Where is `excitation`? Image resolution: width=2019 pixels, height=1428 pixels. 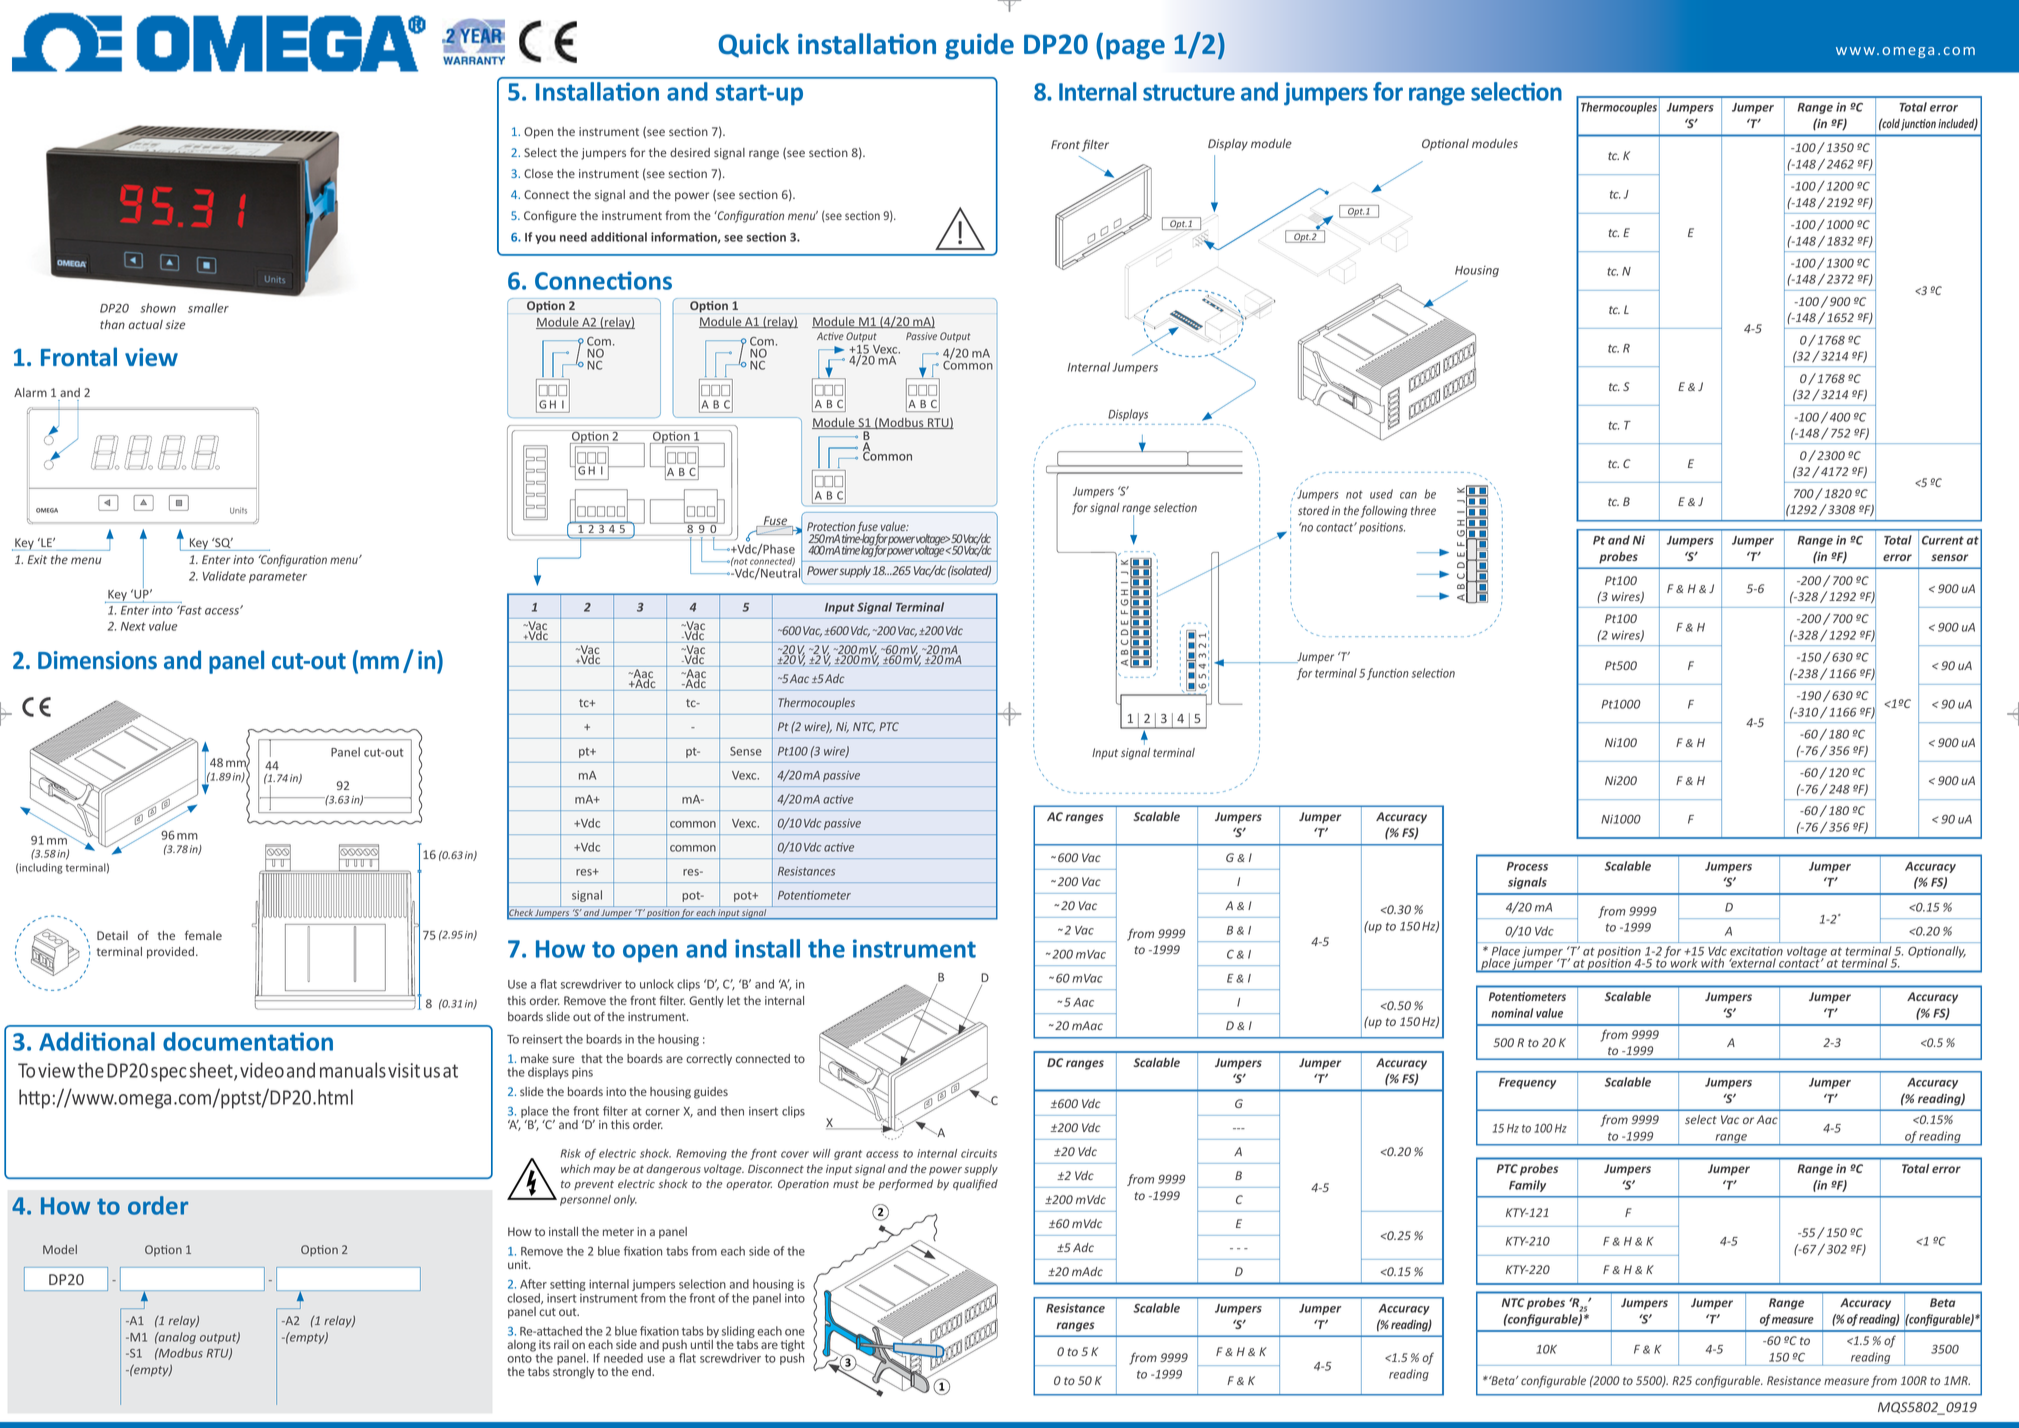
excitation is located at coordinates (1756, 953).
